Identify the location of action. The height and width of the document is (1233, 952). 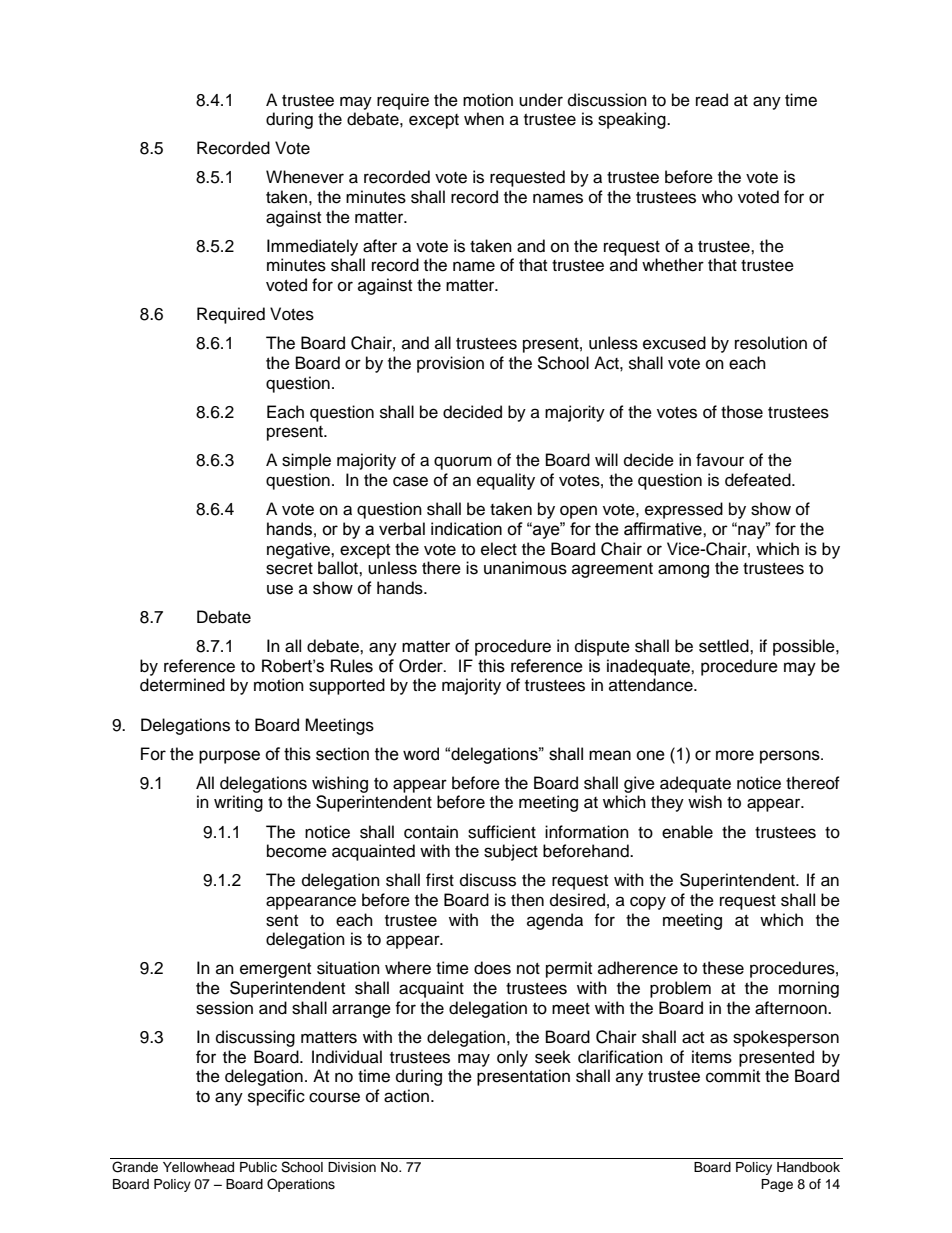
(406, 1096).
